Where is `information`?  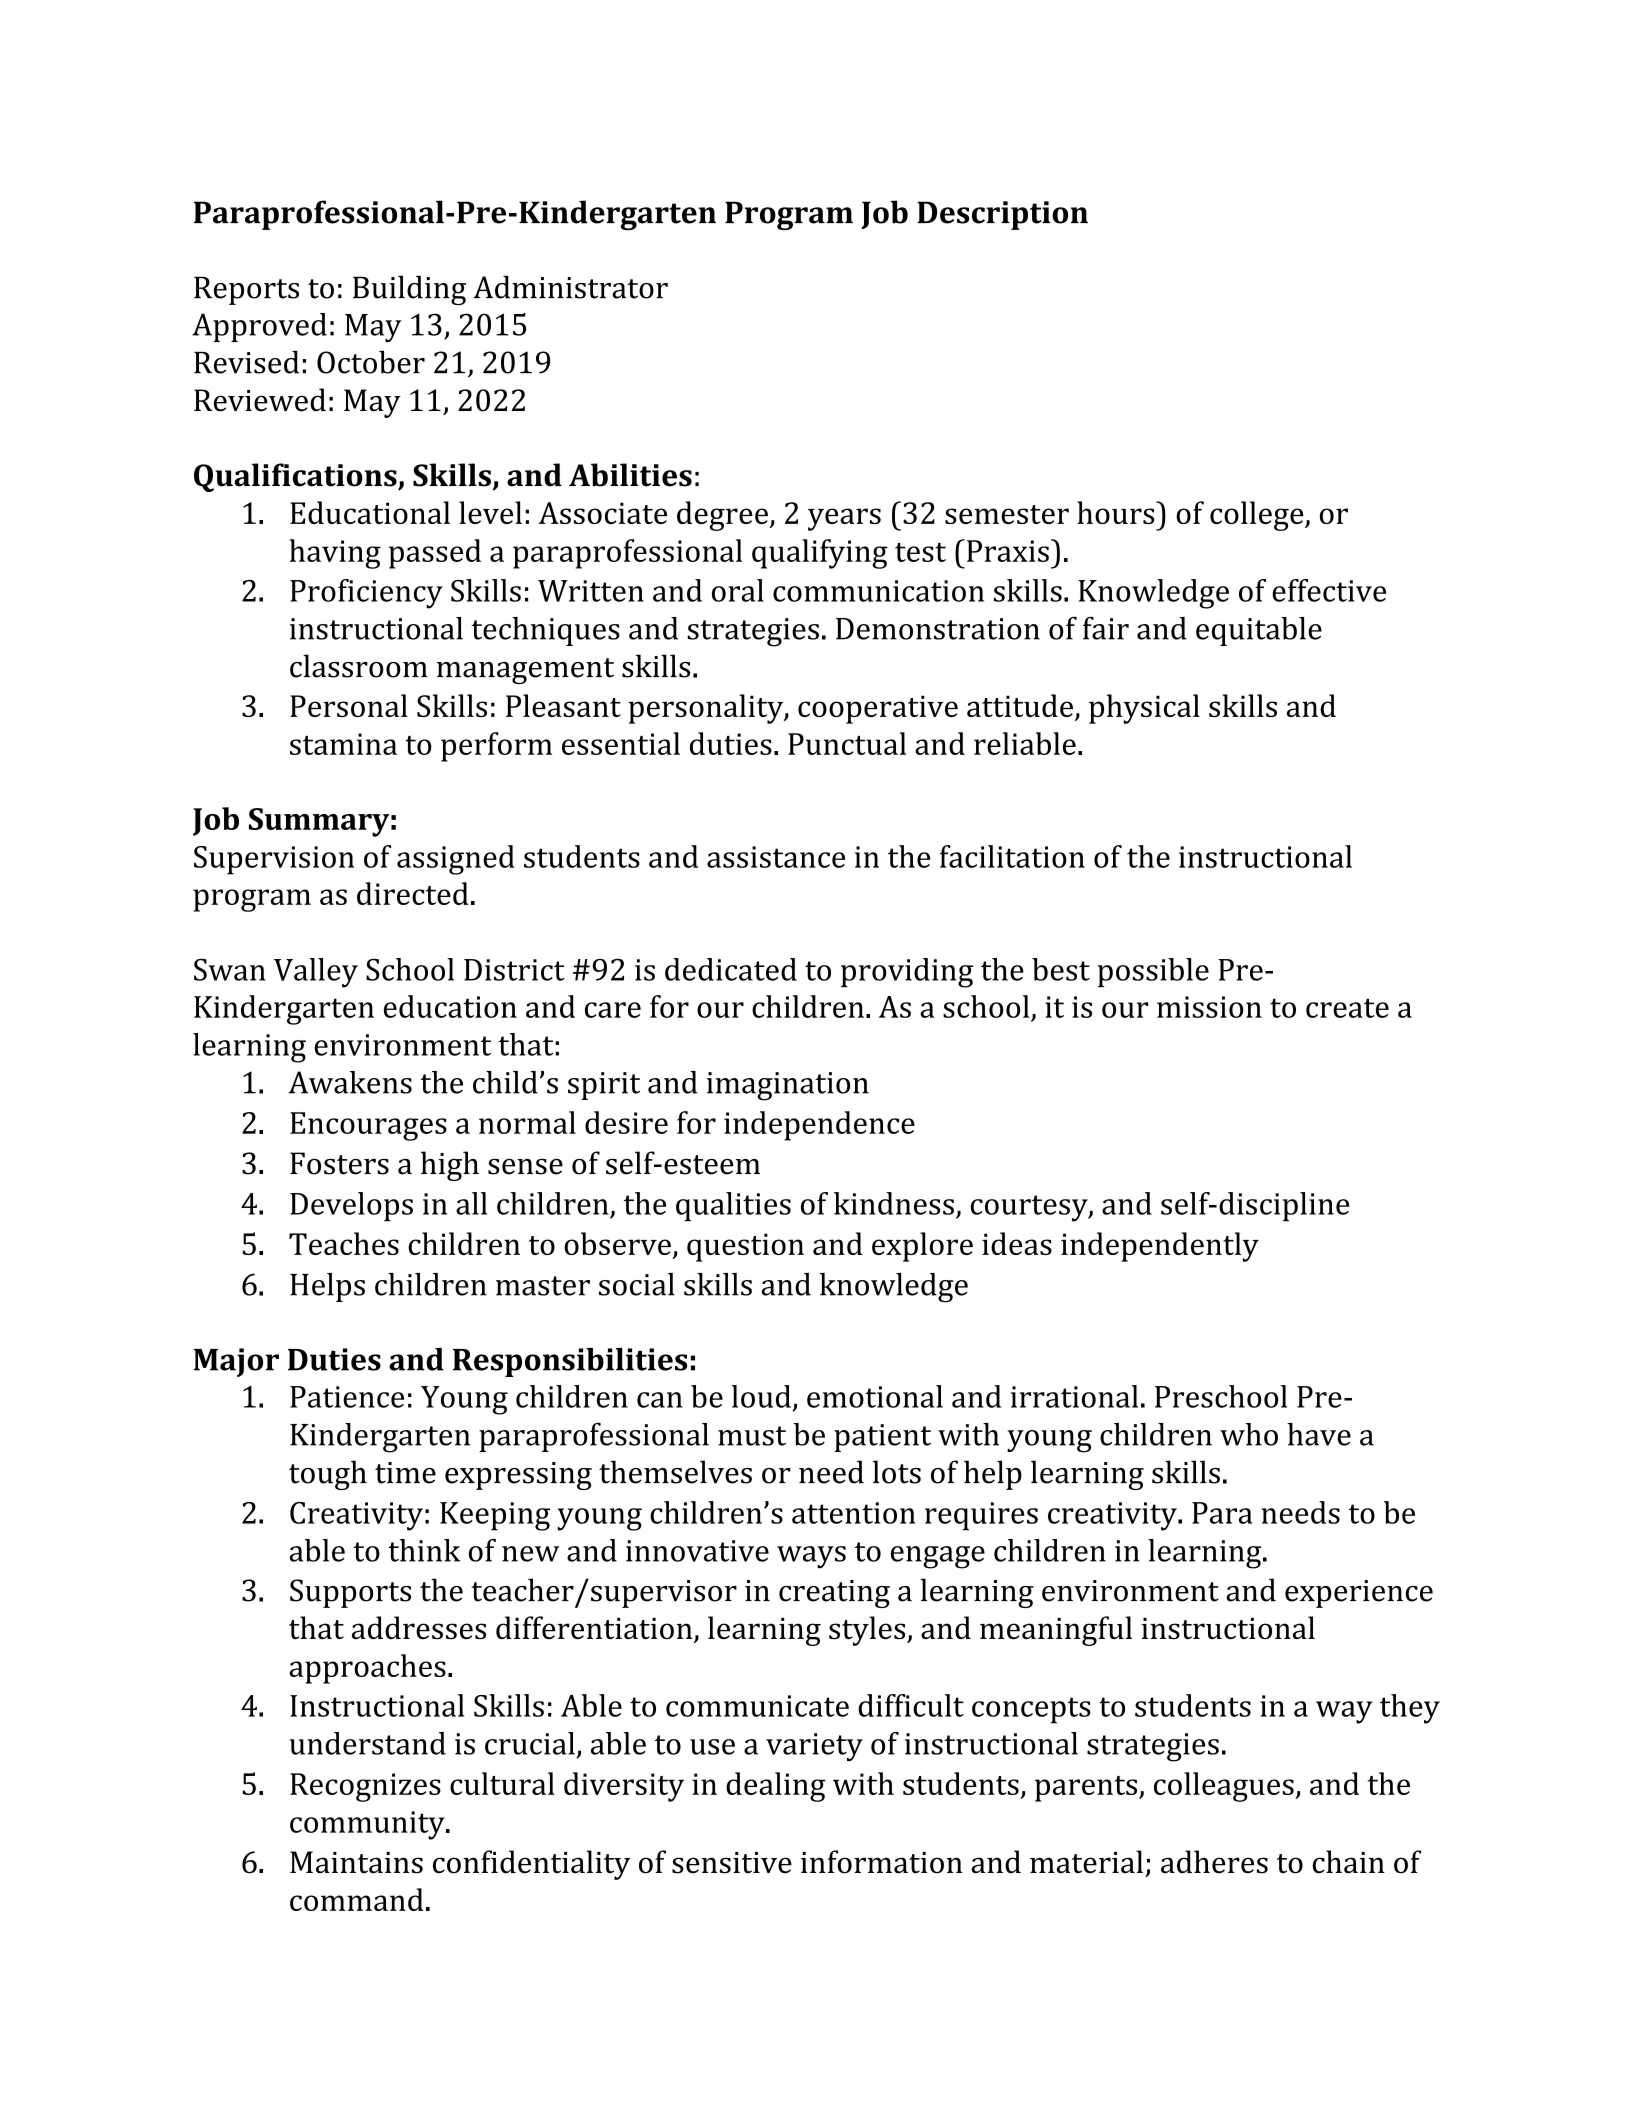
information is located at coordinates (882, 1862).
